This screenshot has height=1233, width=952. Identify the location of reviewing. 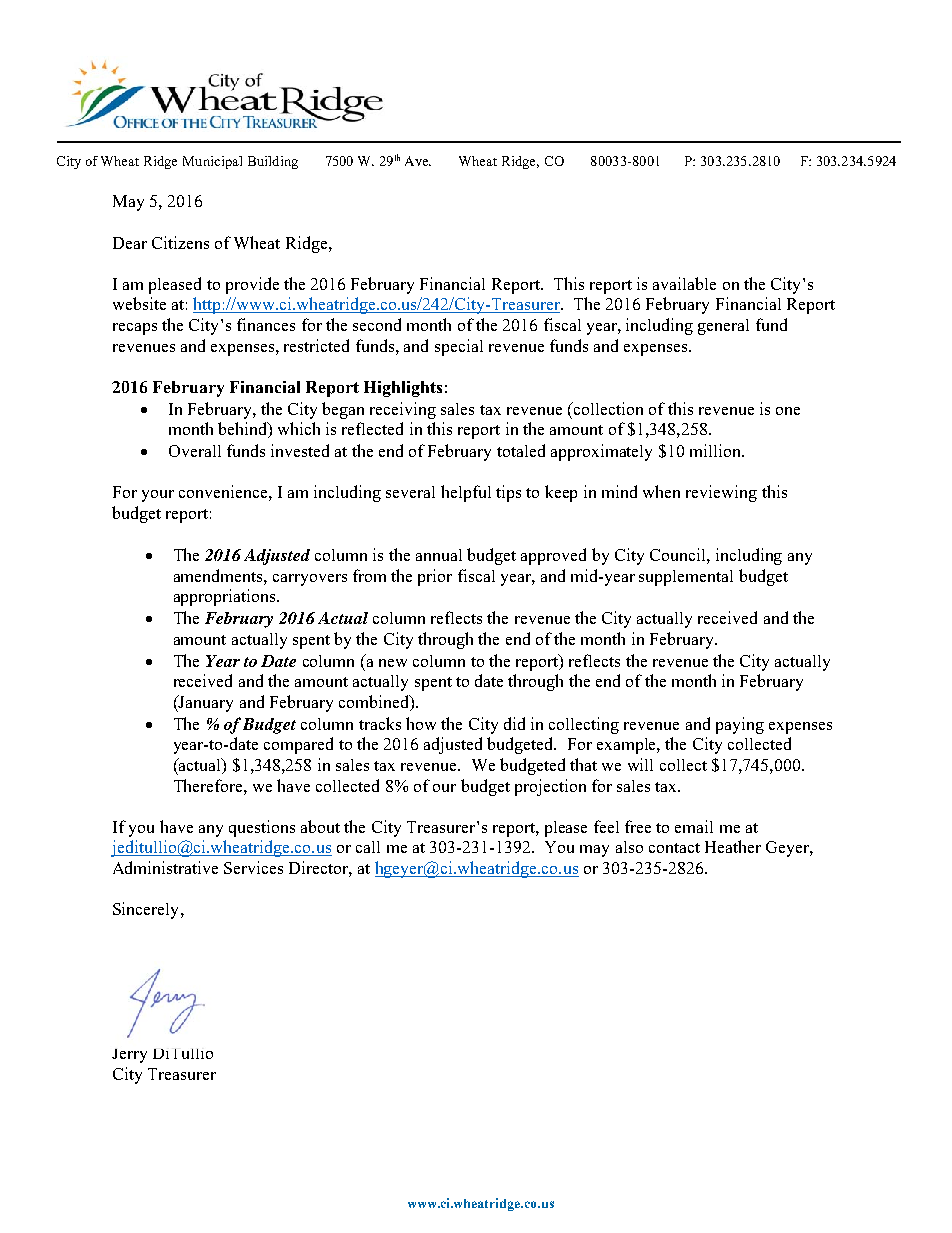
(721, 493).
